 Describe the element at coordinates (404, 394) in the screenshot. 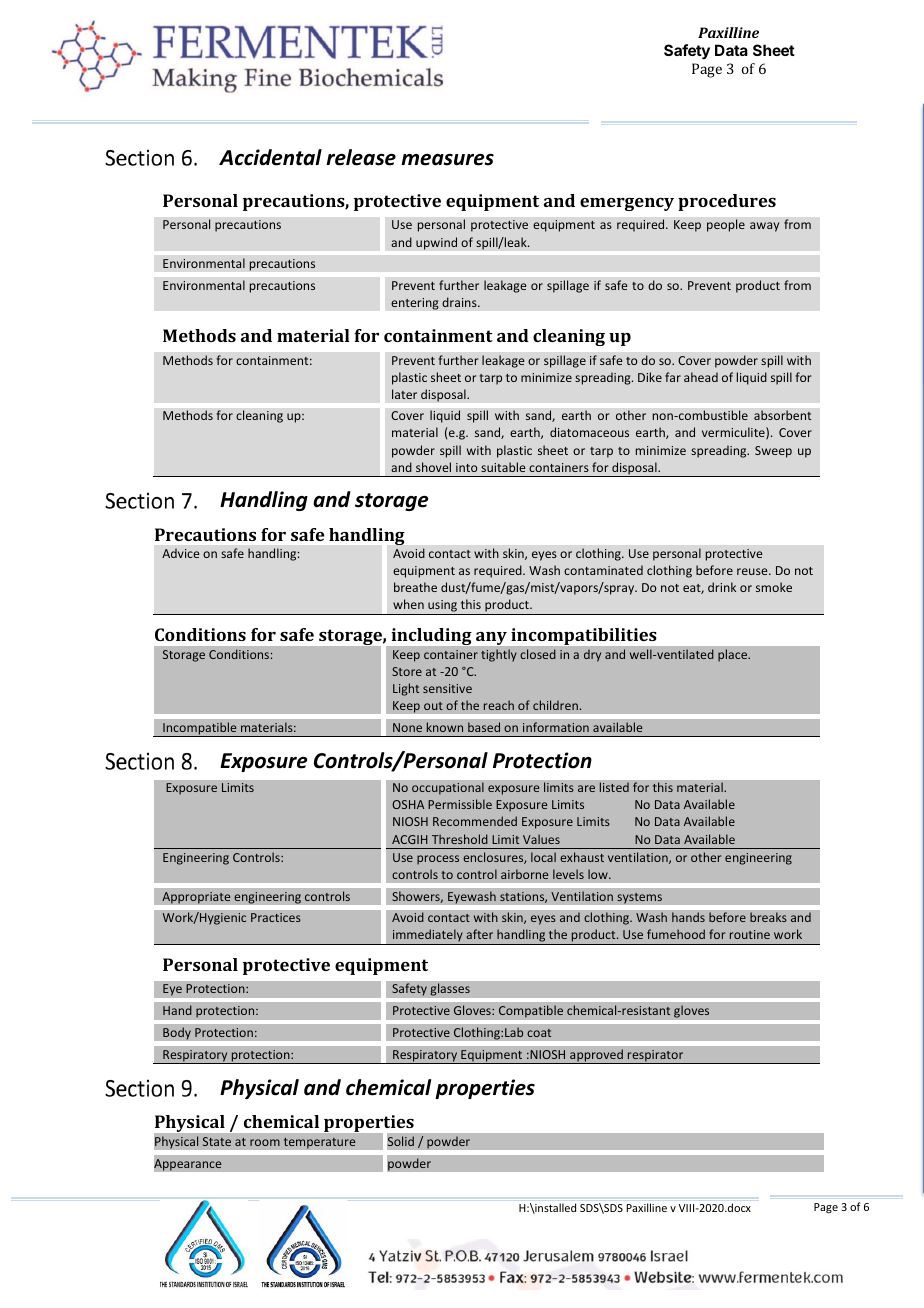

I see `later` at that location.
